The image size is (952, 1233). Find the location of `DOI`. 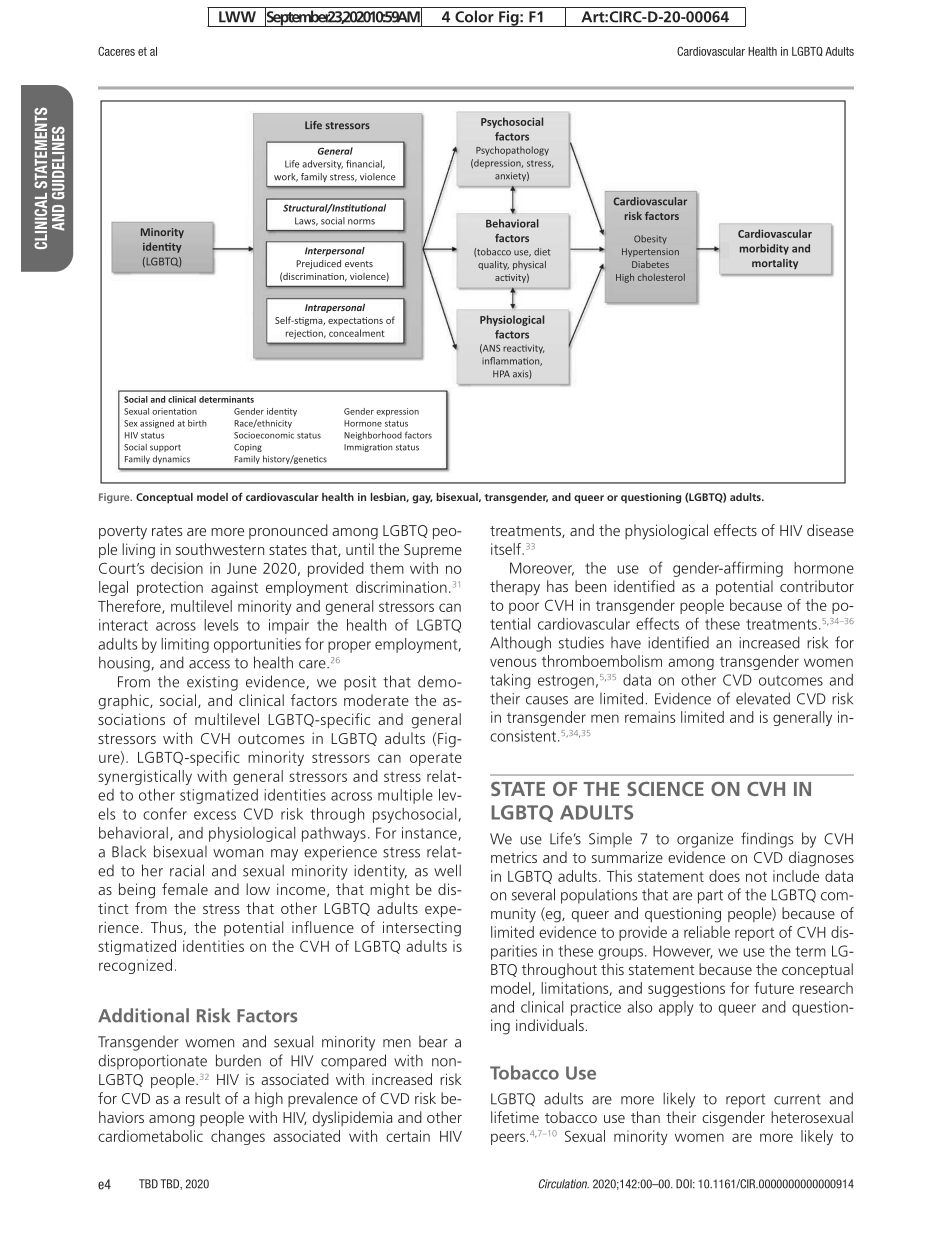

DOI is located at coordinates (685, 1184).
